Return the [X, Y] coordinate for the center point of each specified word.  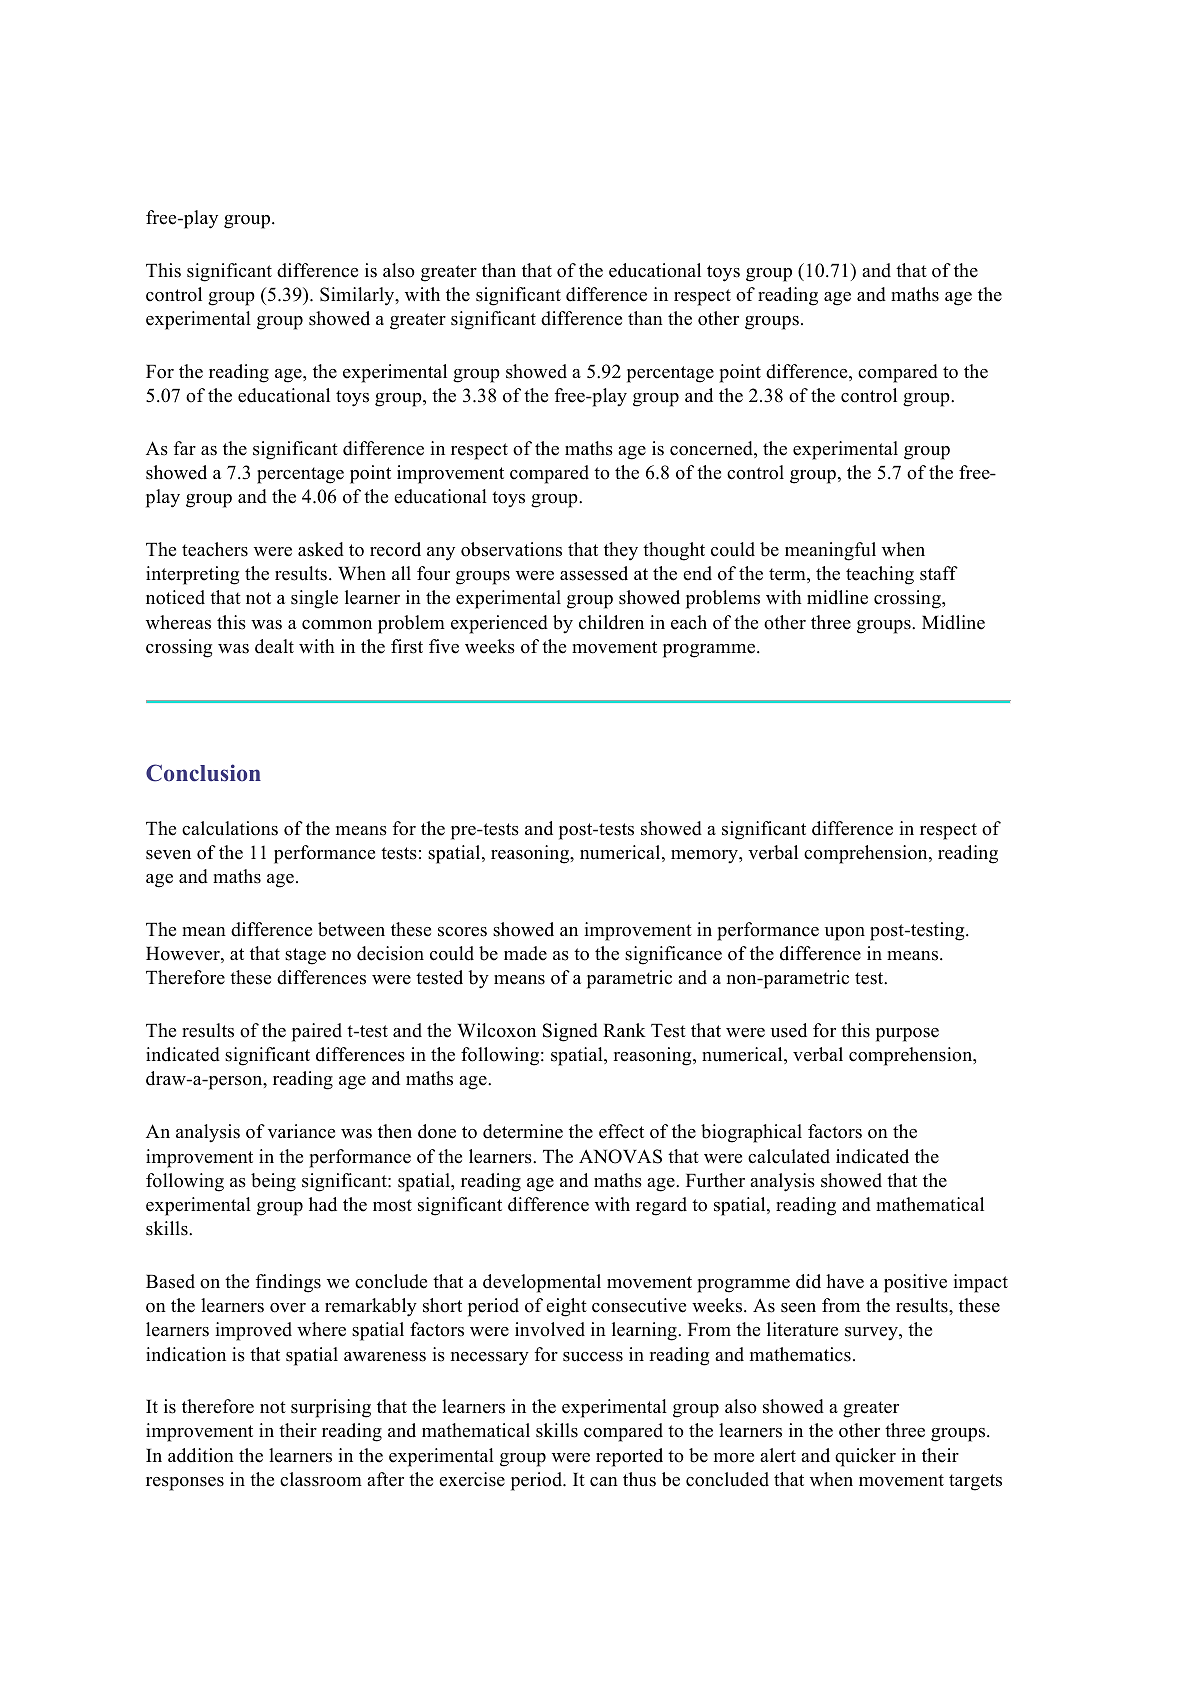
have [845, 1281]
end [697, 573]
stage [305, 956]
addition [201, 1455]
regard [661, 1206]
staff [939, 573]
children [611, 622]
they [621, 551]
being [273, 1182]
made [525, 953]
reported [629, 1457]
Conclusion [203, 773]
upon [845, 934]
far [185, 448]
